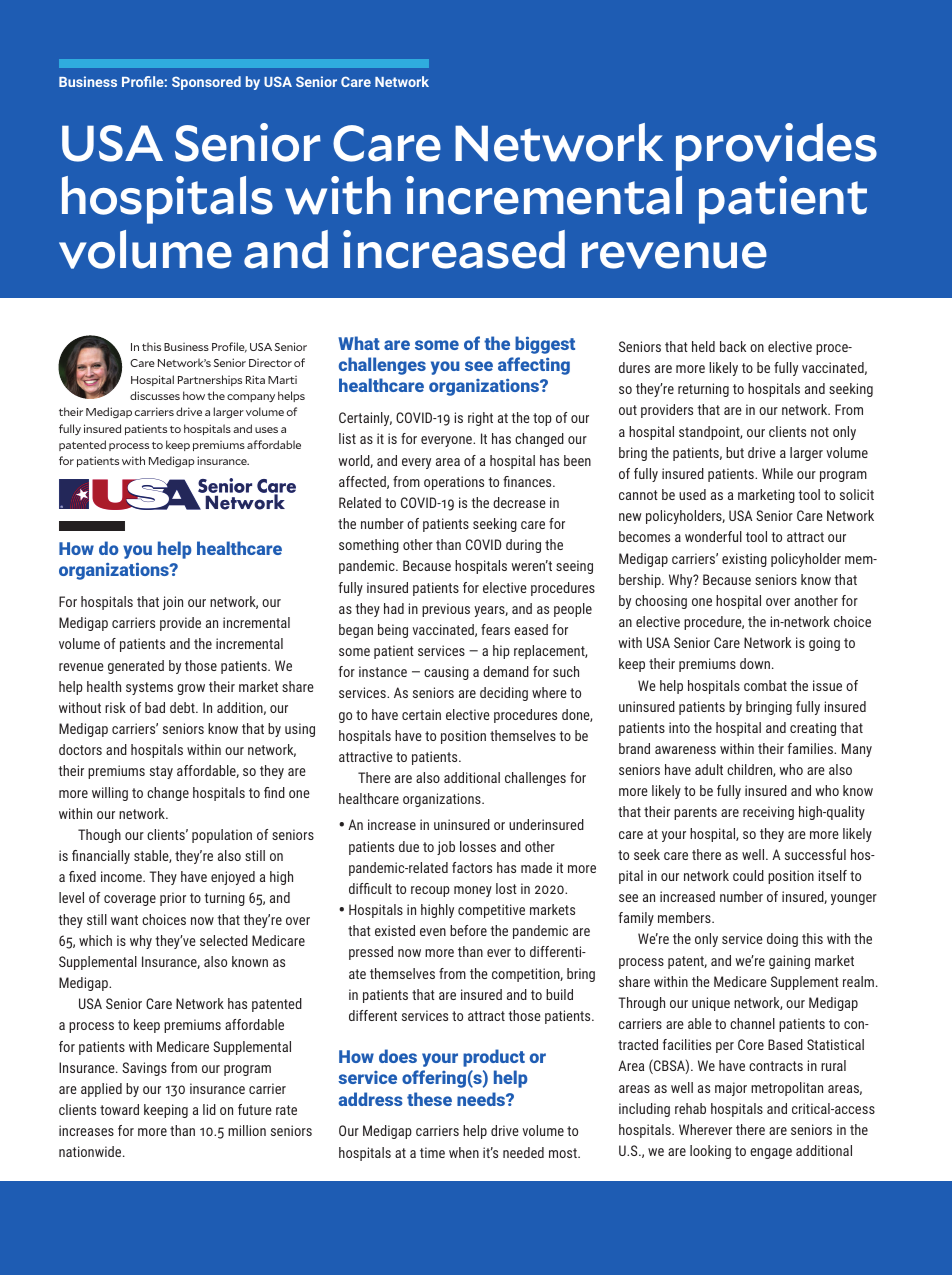 This image has height=1275, width=952. Describe the element at coordinates (446, 610) in the image. I see `previous` at that location.
